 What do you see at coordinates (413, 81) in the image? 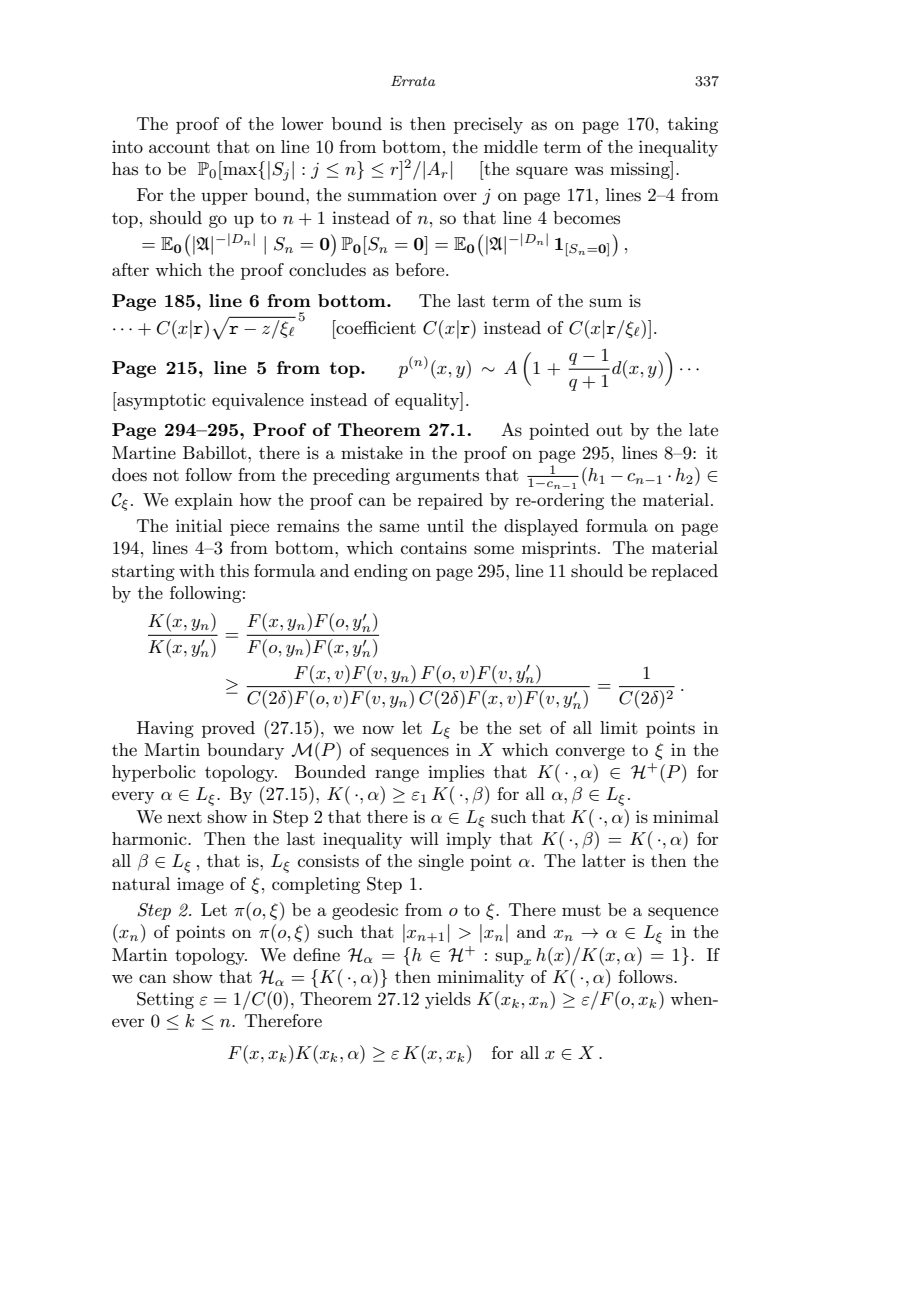
I see `Errata` at bounding box center [413, 81].
